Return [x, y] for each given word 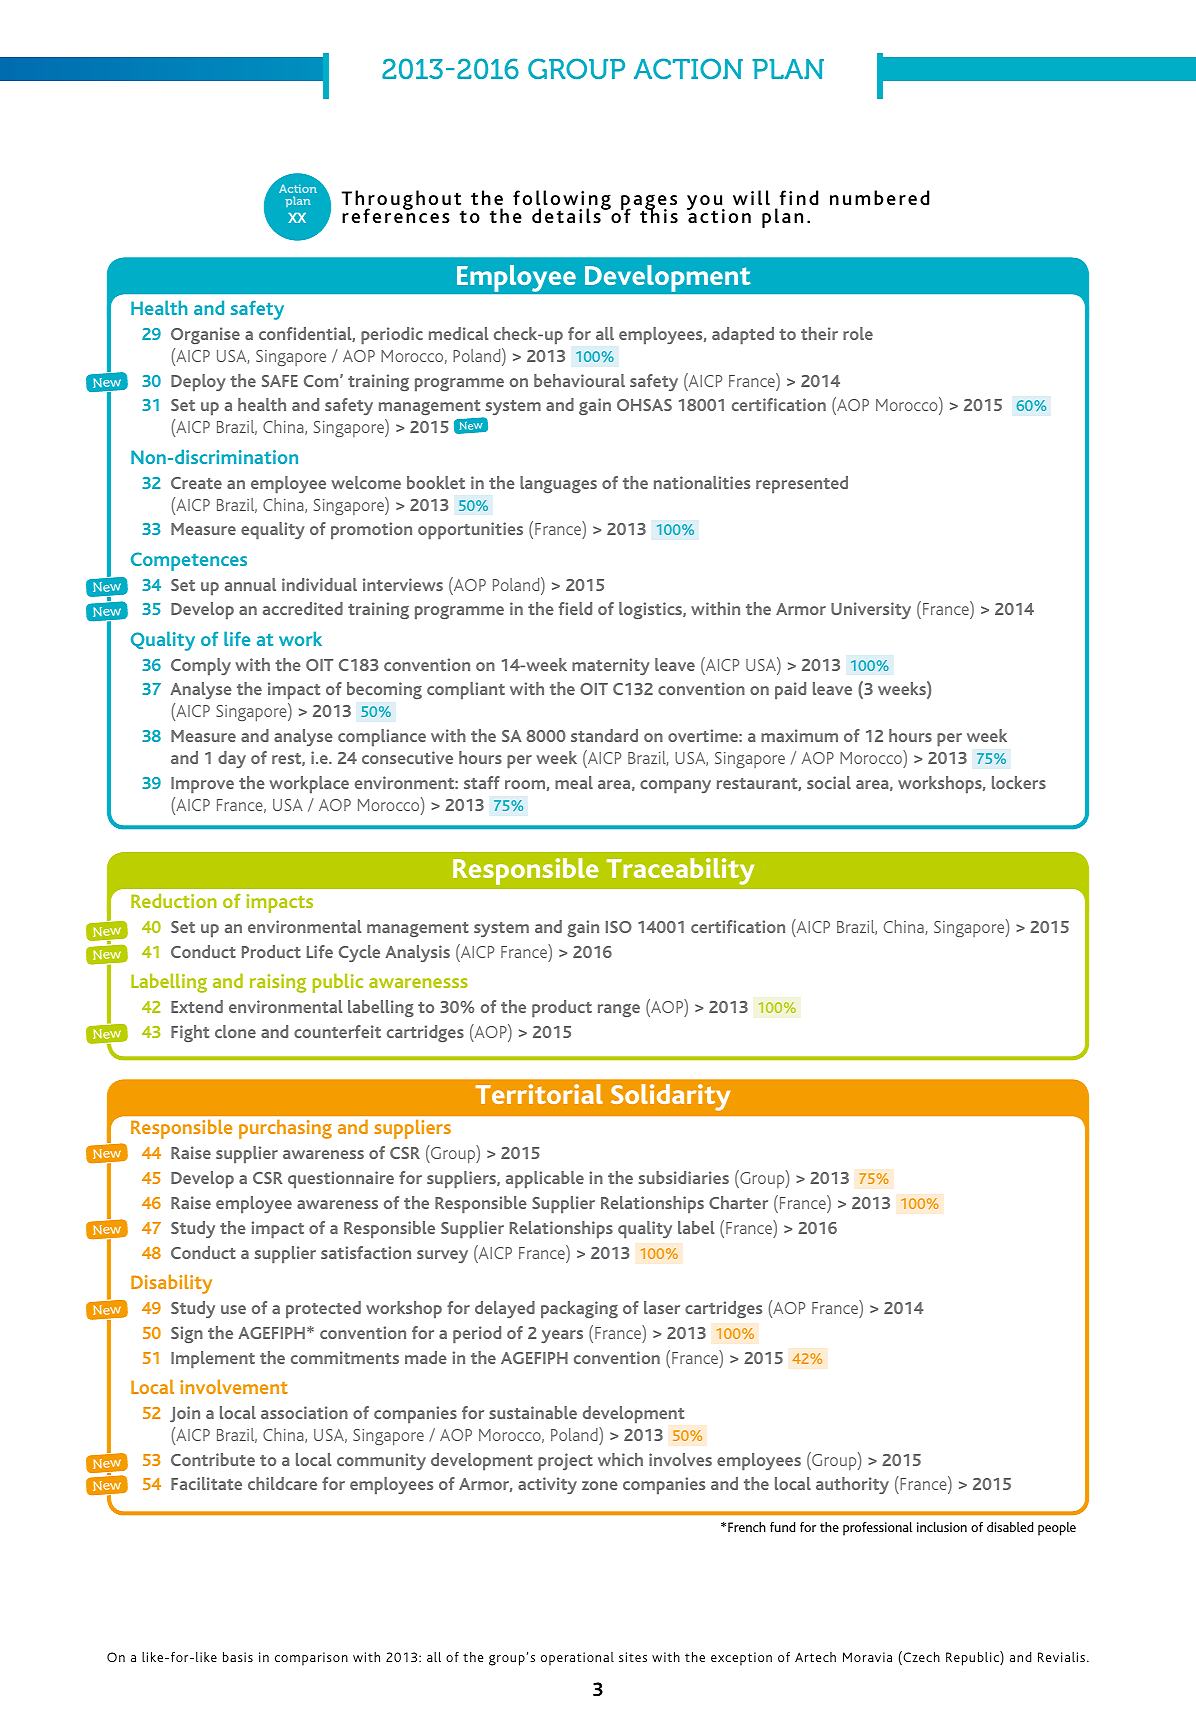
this [659, 215]
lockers [1019, 782]
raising [278, 983]
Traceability [680, 871]
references [396, 215]
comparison [311, 1659]
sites [633, 1657]
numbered [879, 197]
